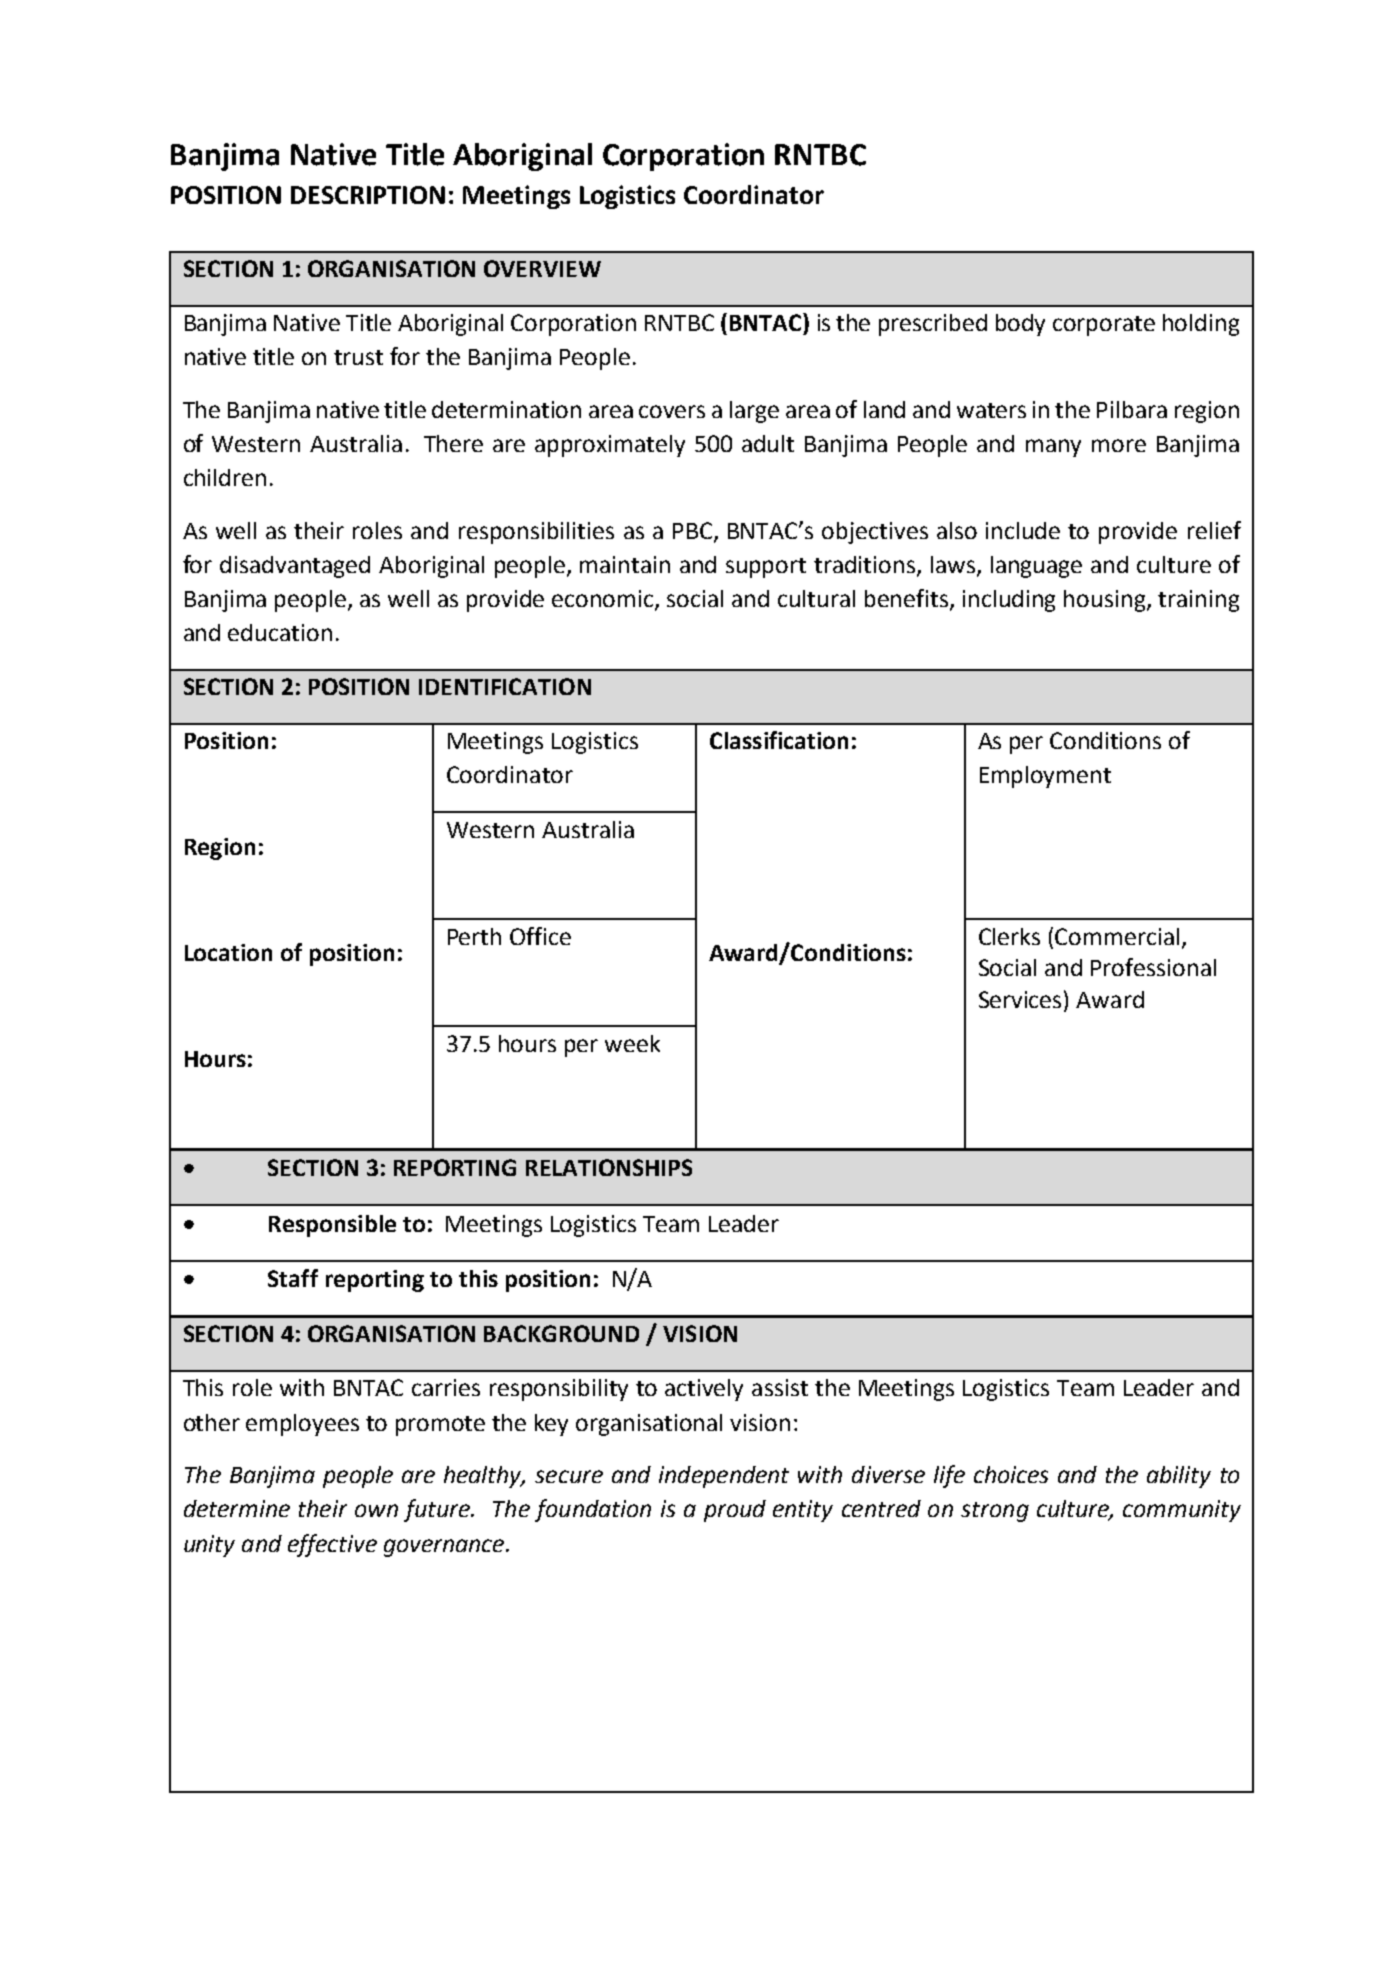 This document has height=1980, width=1400. What do you see at coordinates (540, 936) in the document?
I see `Office` at bounding box center [540, 936].
